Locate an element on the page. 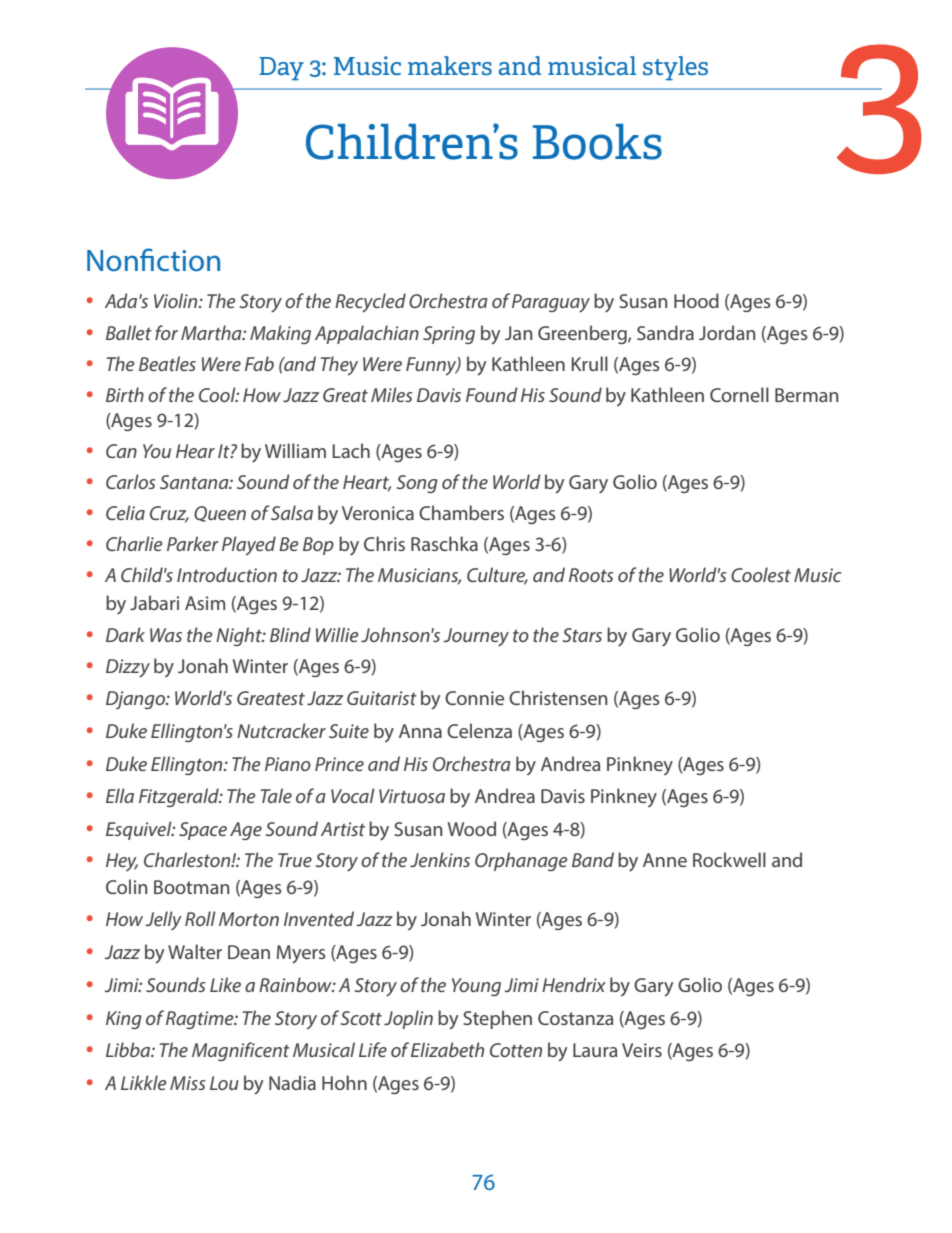 This page has height=1233, width=952. Hood is located at coordinates (696, 300).
